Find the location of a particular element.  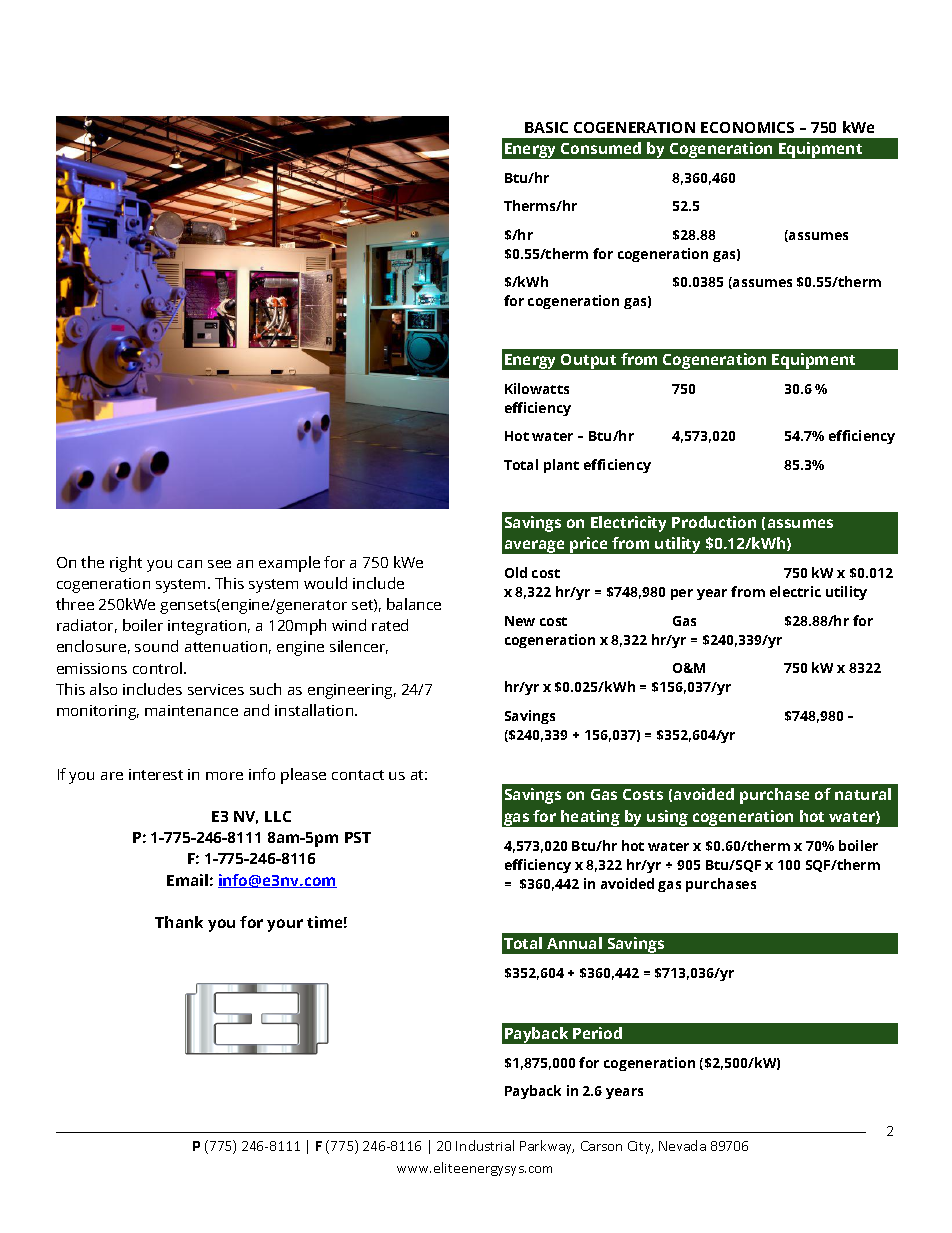

natural is located at coordinates (863, 794).
